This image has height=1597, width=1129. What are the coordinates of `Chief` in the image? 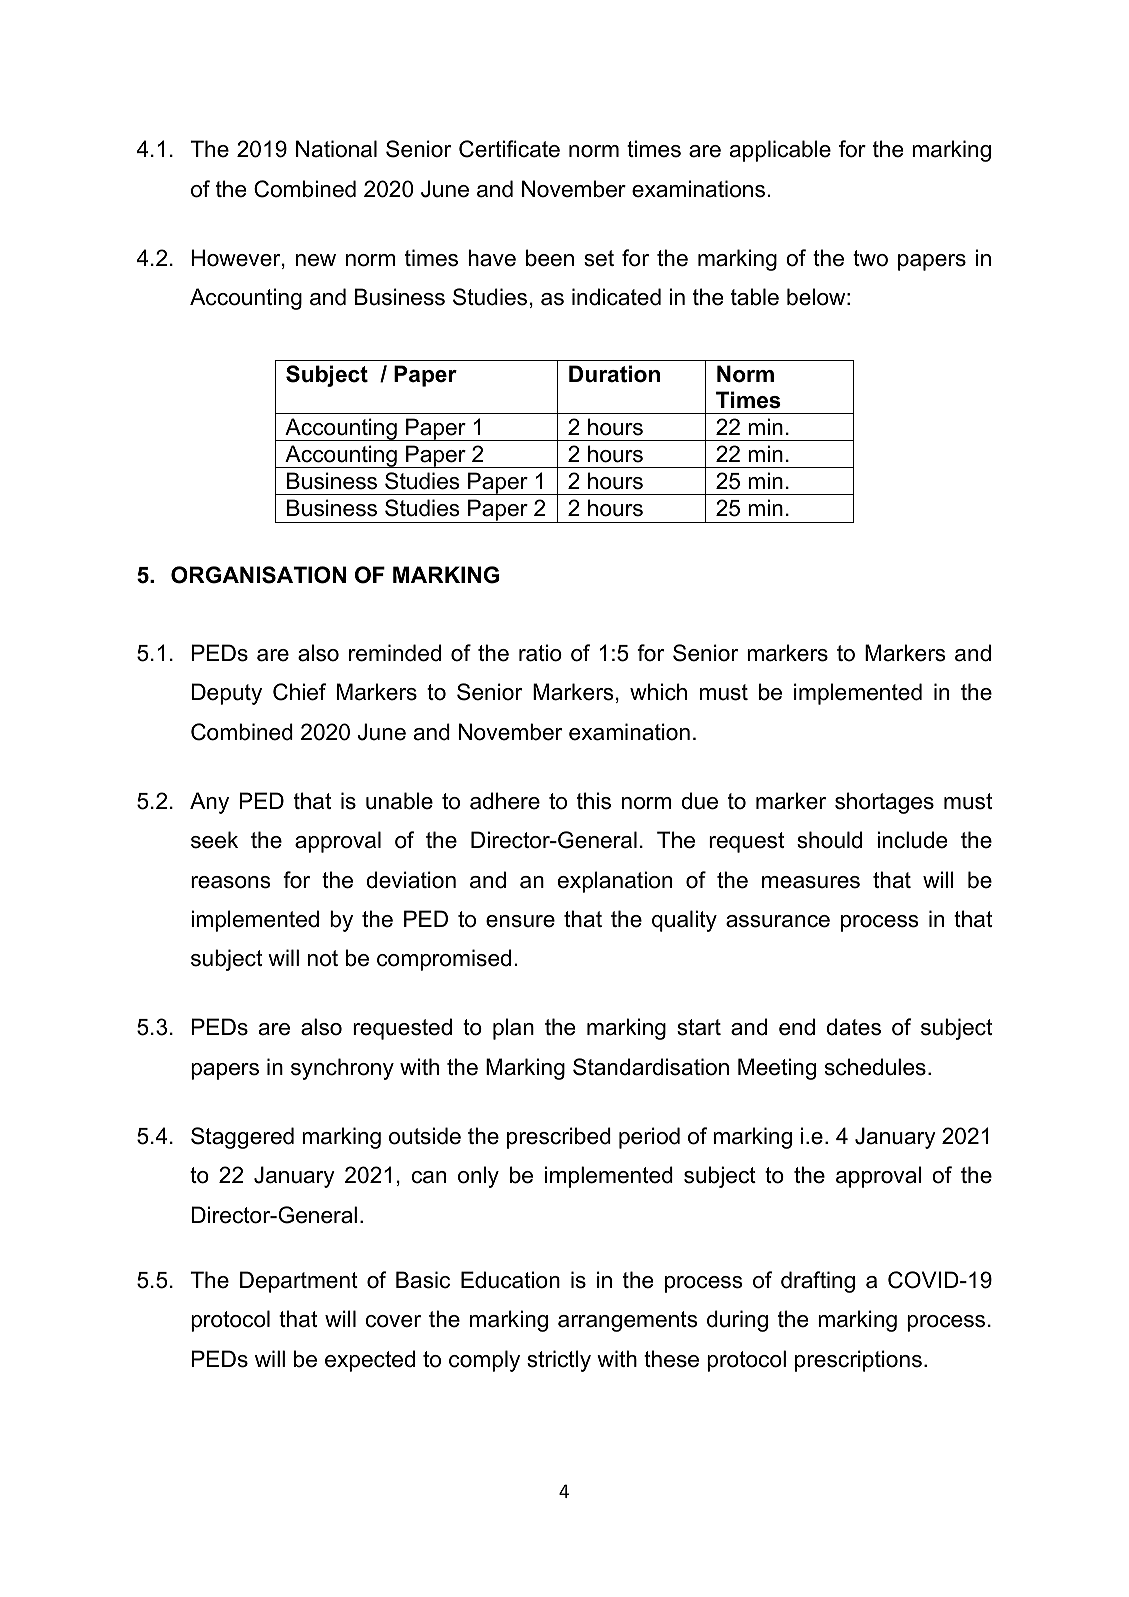 It's located at (299, 692).
